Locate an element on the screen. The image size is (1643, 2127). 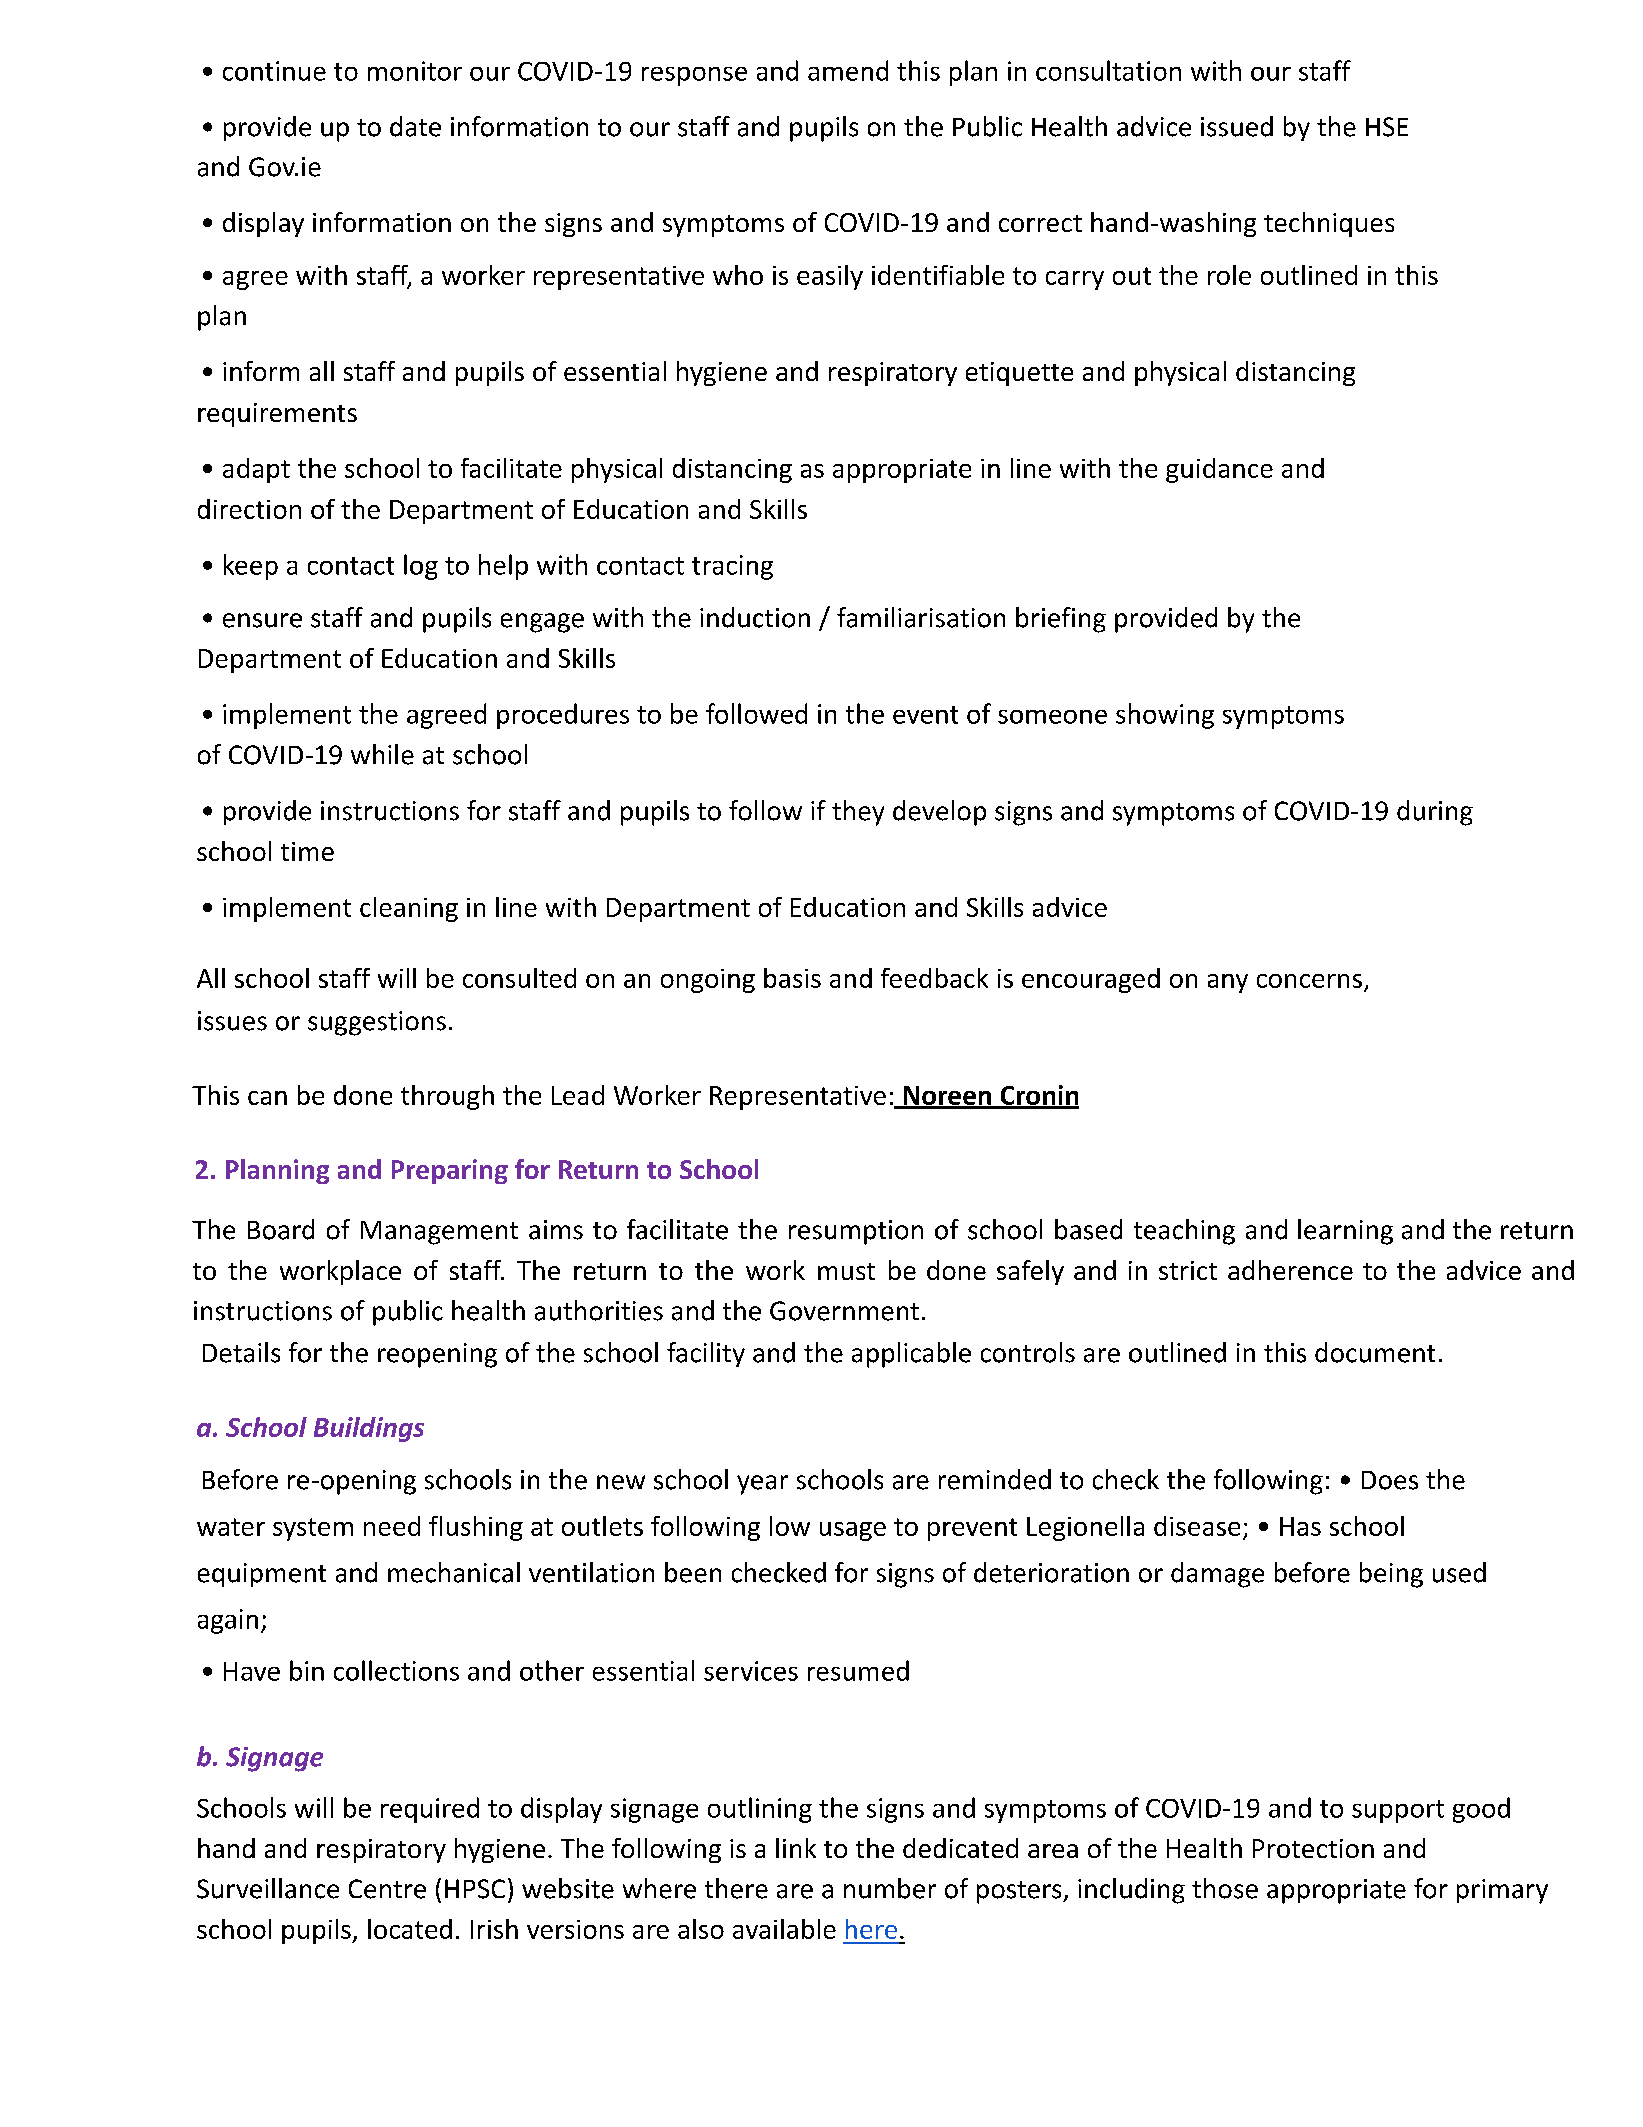
HSE is located at coordinates (1387, 127).
